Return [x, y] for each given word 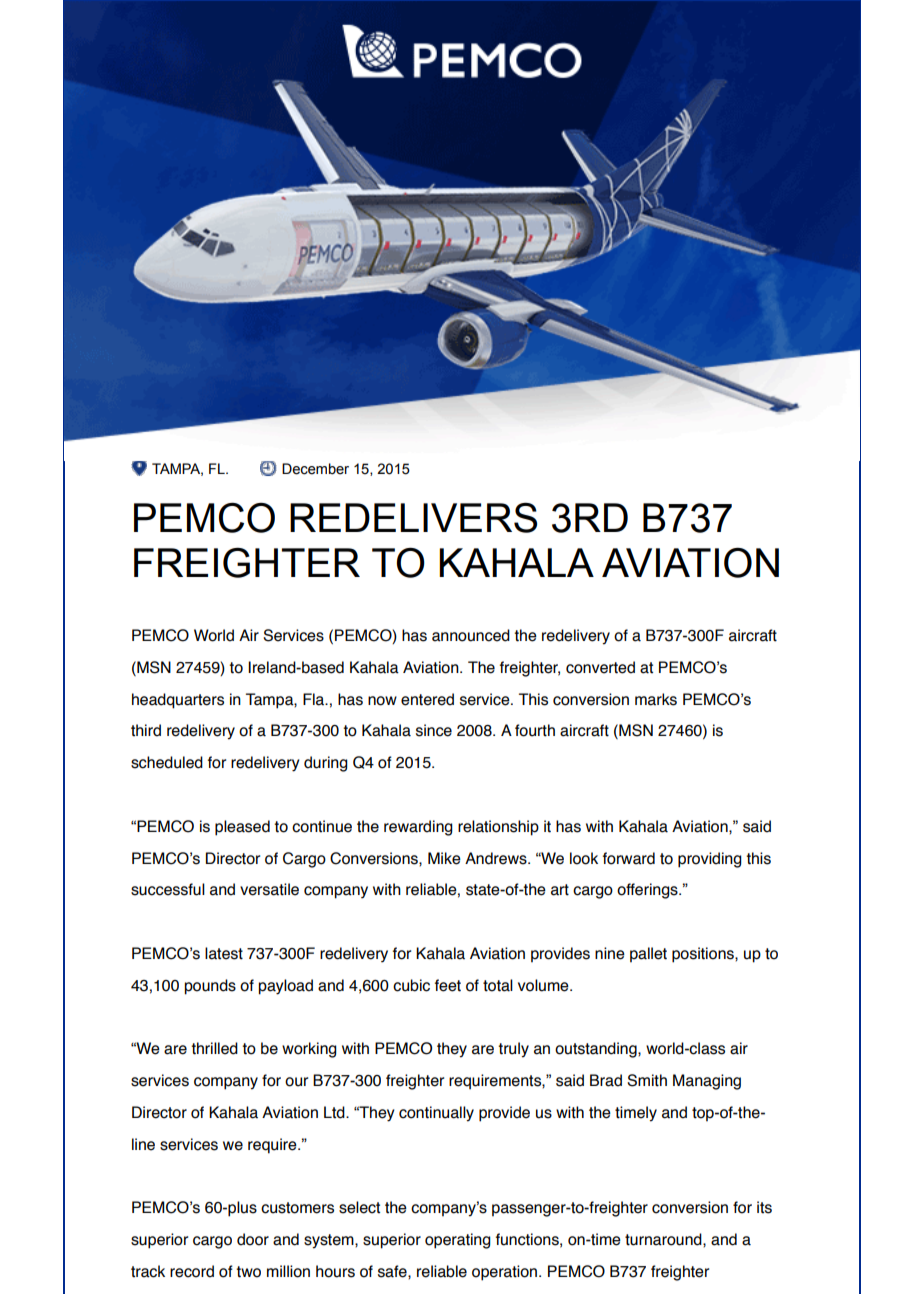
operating [458, 1241]
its [764, 1207]
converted [600, 667]
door [253, 1239]
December [315, 469]
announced [471, 635]
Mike [444, 858]
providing [710, 860]
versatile [269, 889]
